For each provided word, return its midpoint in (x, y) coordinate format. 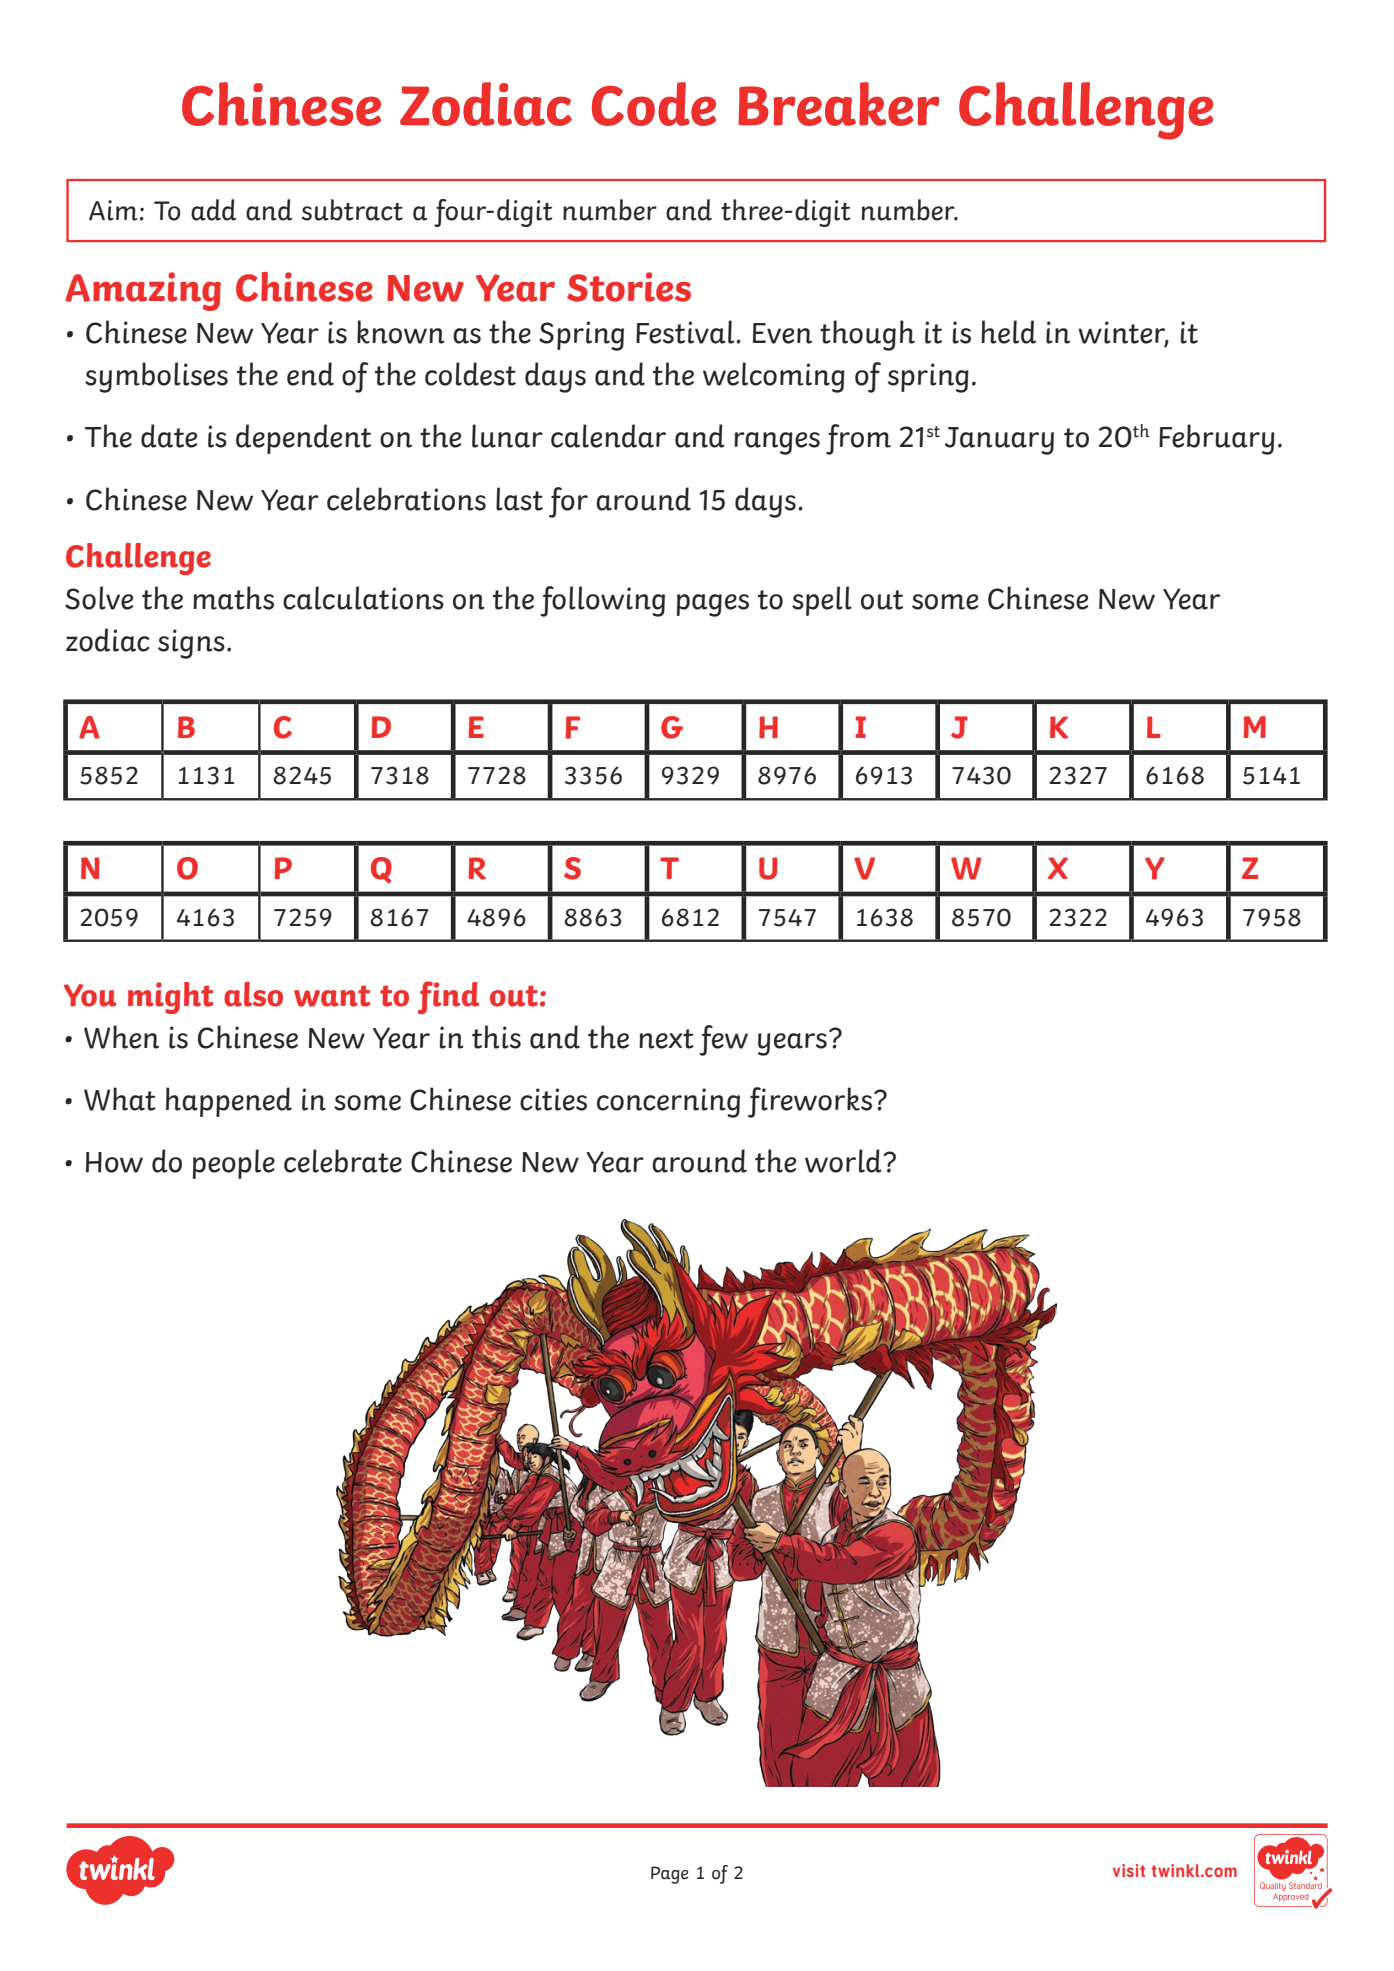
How (114, 1162)
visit (1129, 1870)
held (1008, 332)
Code (654, 104)
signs (191, 644)
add (213, 210)
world (844, 1161)
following (602, 601)
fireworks (810, 1102)
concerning (668, 1103)
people (234, 1164)
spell (822, 601)
